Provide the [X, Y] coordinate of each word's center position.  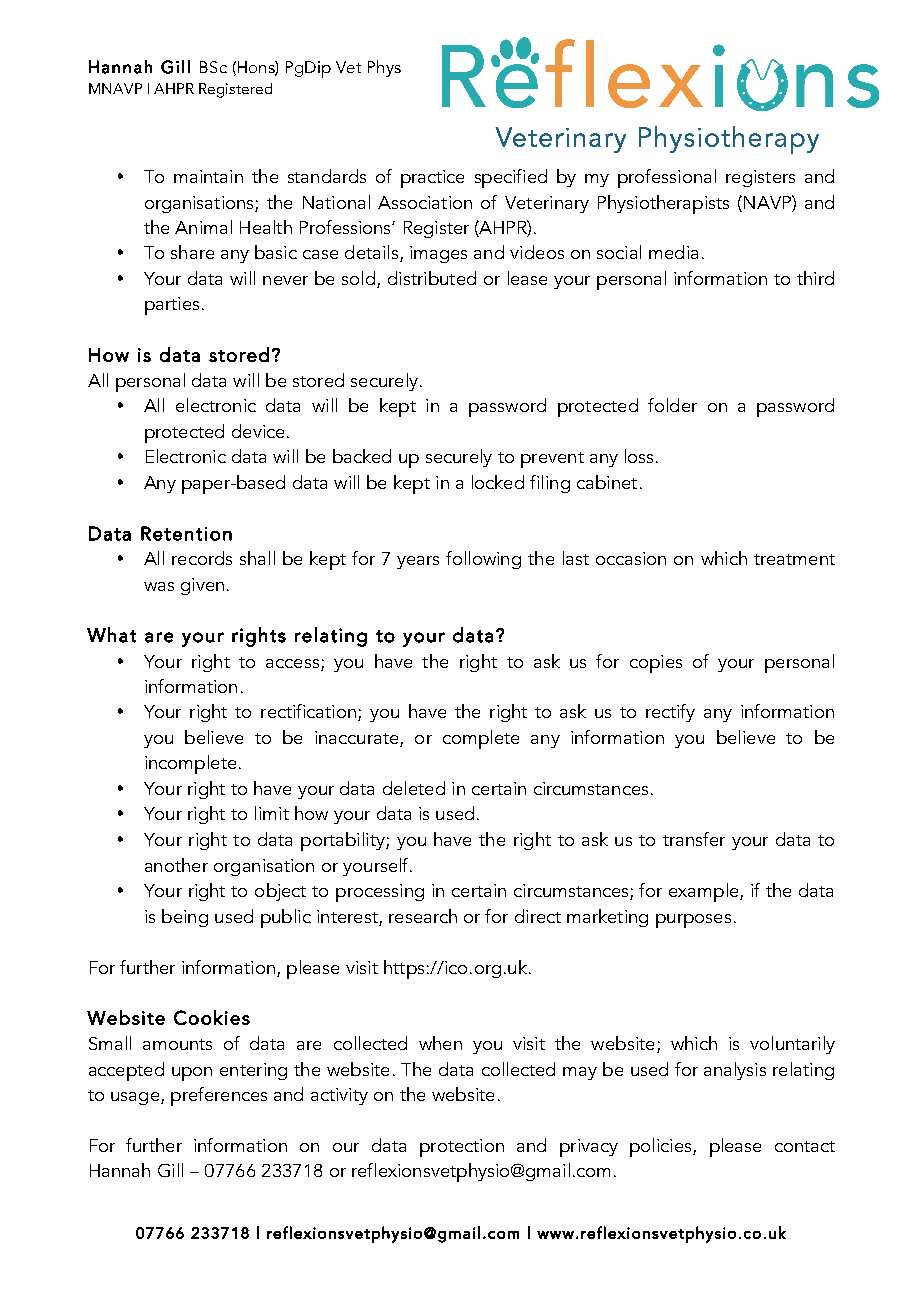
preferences [219, 1096]
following [483, 560]
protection [462, 1148]
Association [425, 202]
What [111, 635]
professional [667, 178]
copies [656, 664]
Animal [203, 227]
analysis [735, 1071]
